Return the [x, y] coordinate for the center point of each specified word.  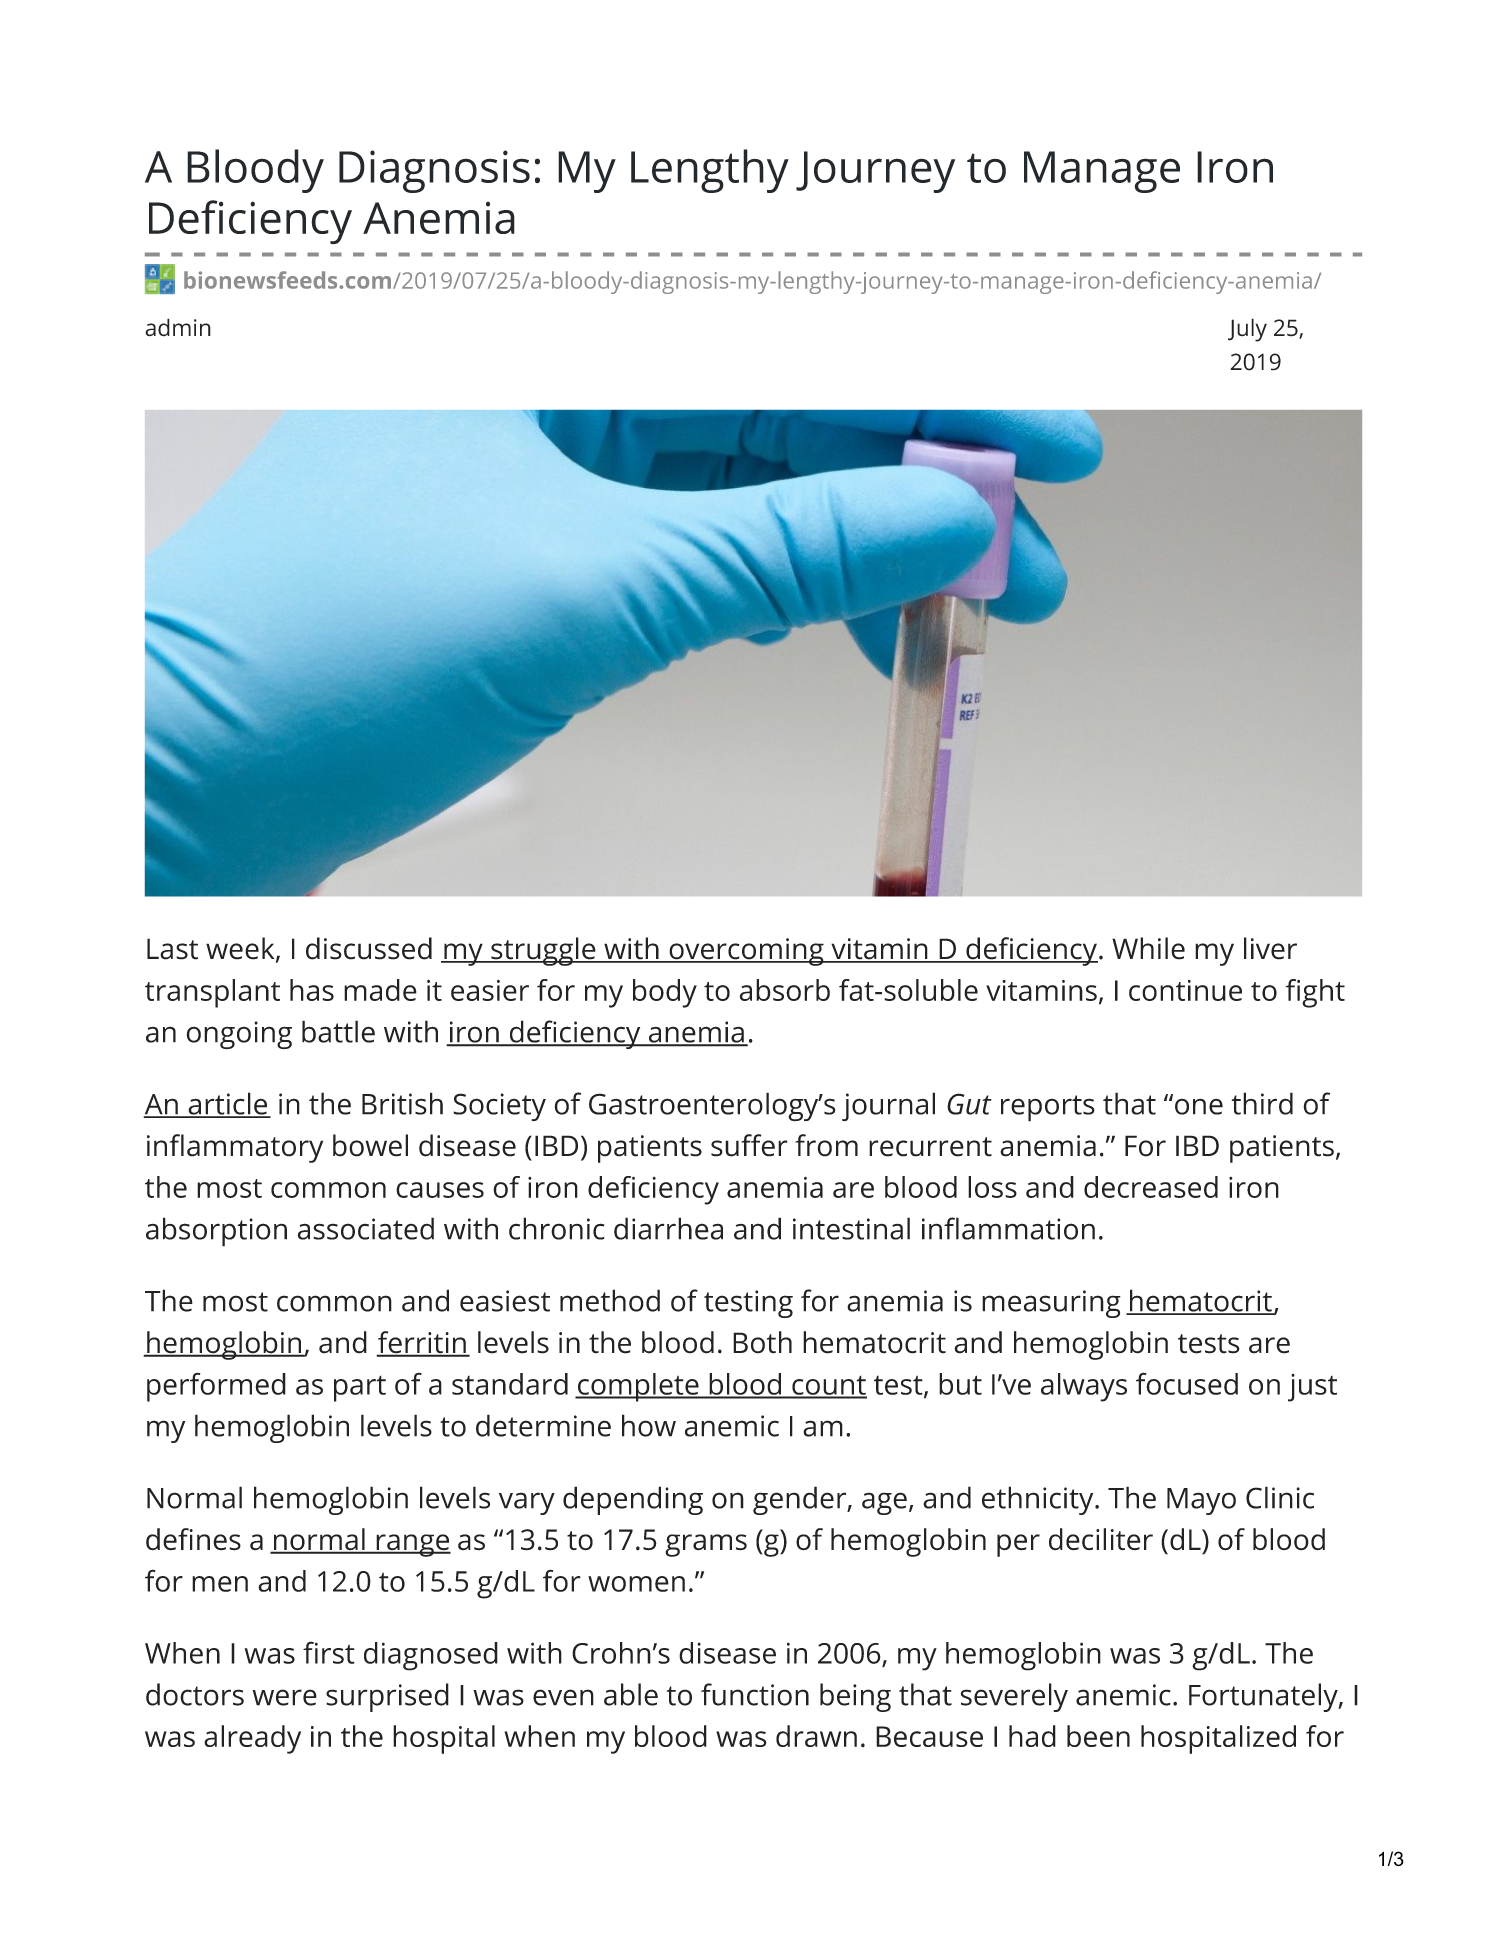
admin [178, 327]
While [1148, 948]
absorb [785, 990]
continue [1185, 990]
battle [338, 1031]
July [1247, 330]
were [284, 1697]
